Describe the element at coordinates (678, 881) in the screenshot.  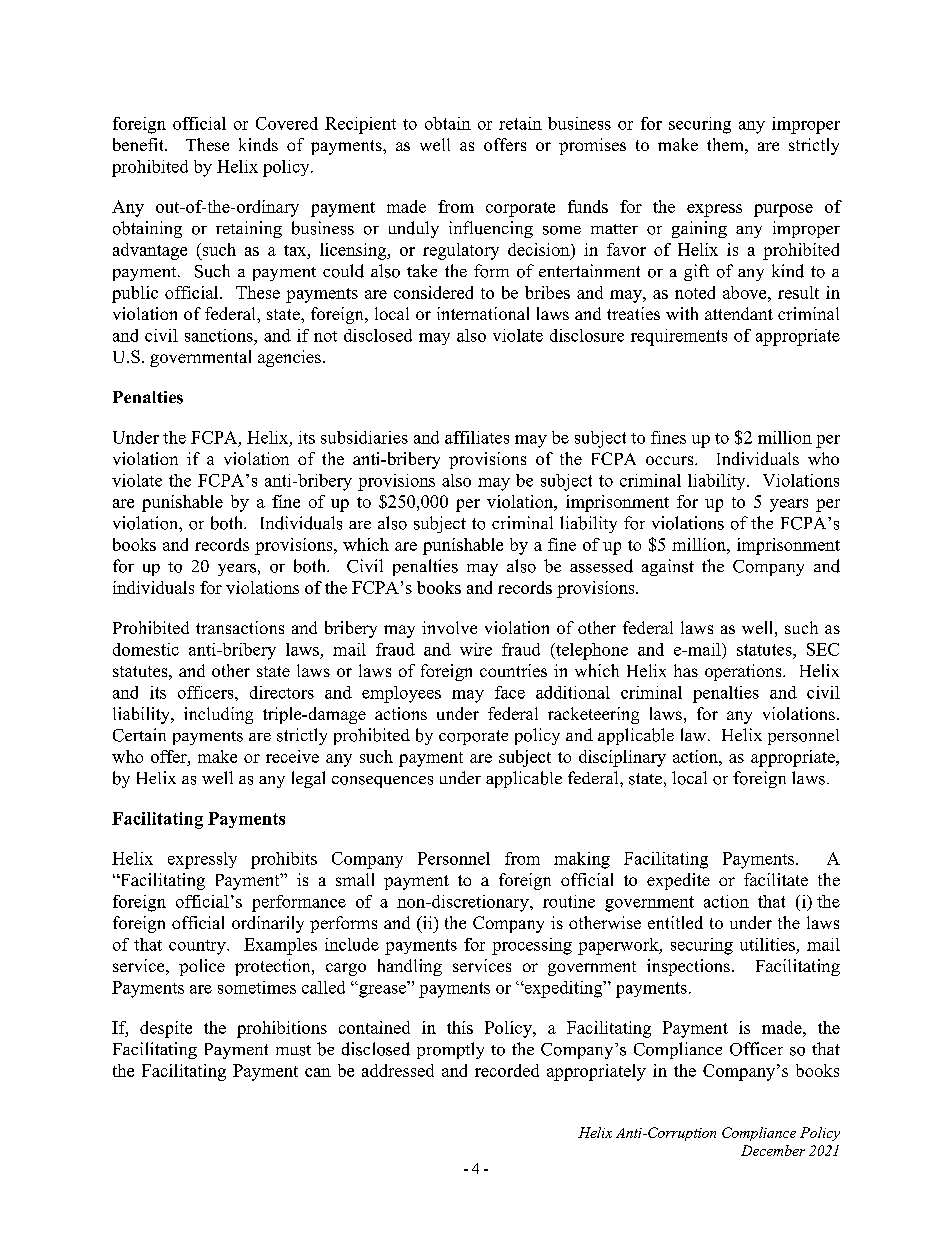
I see `expedite` at that location.
